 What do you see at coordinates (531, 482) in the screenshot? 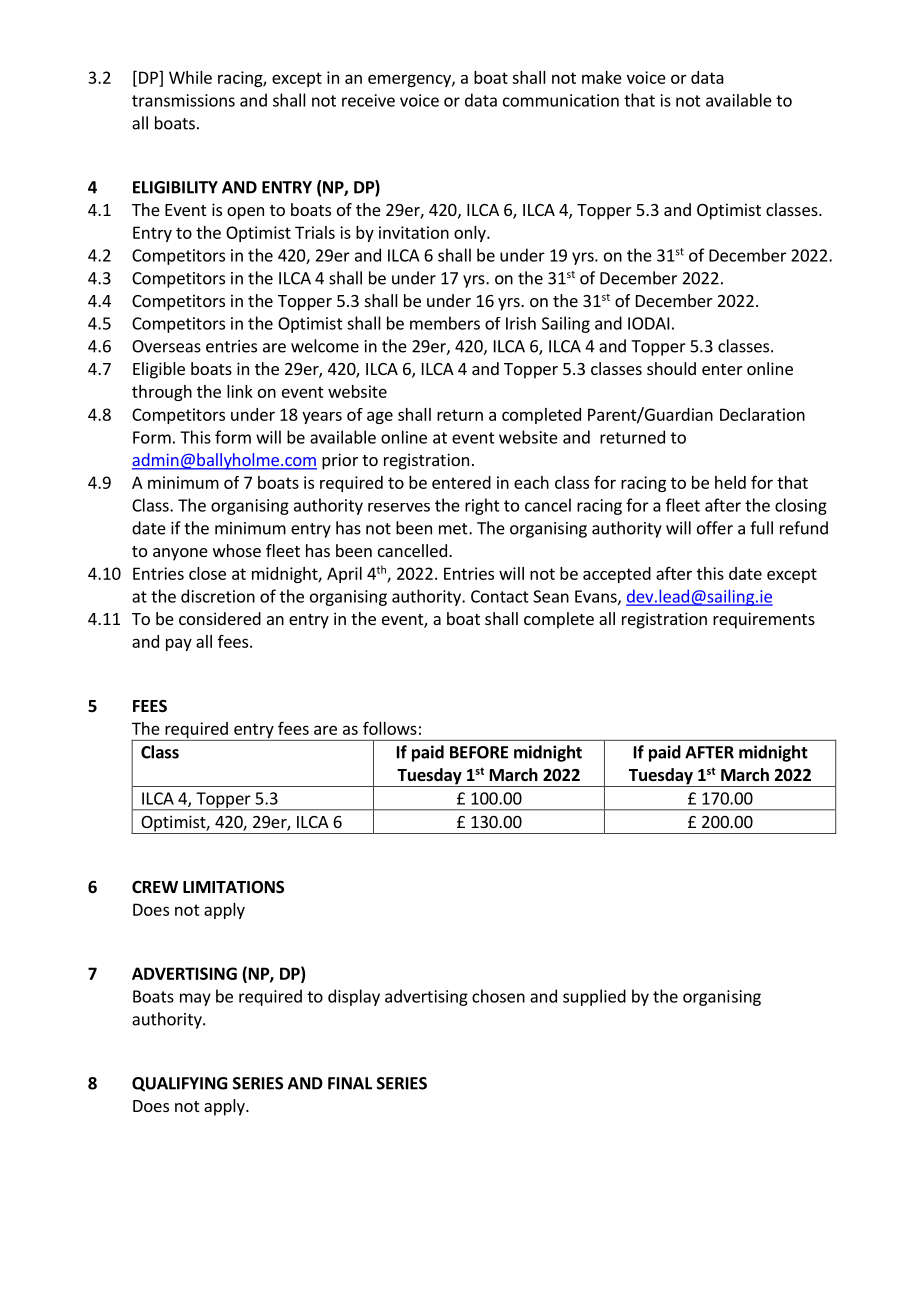
I see `each` at bounding box center [531, 482].
